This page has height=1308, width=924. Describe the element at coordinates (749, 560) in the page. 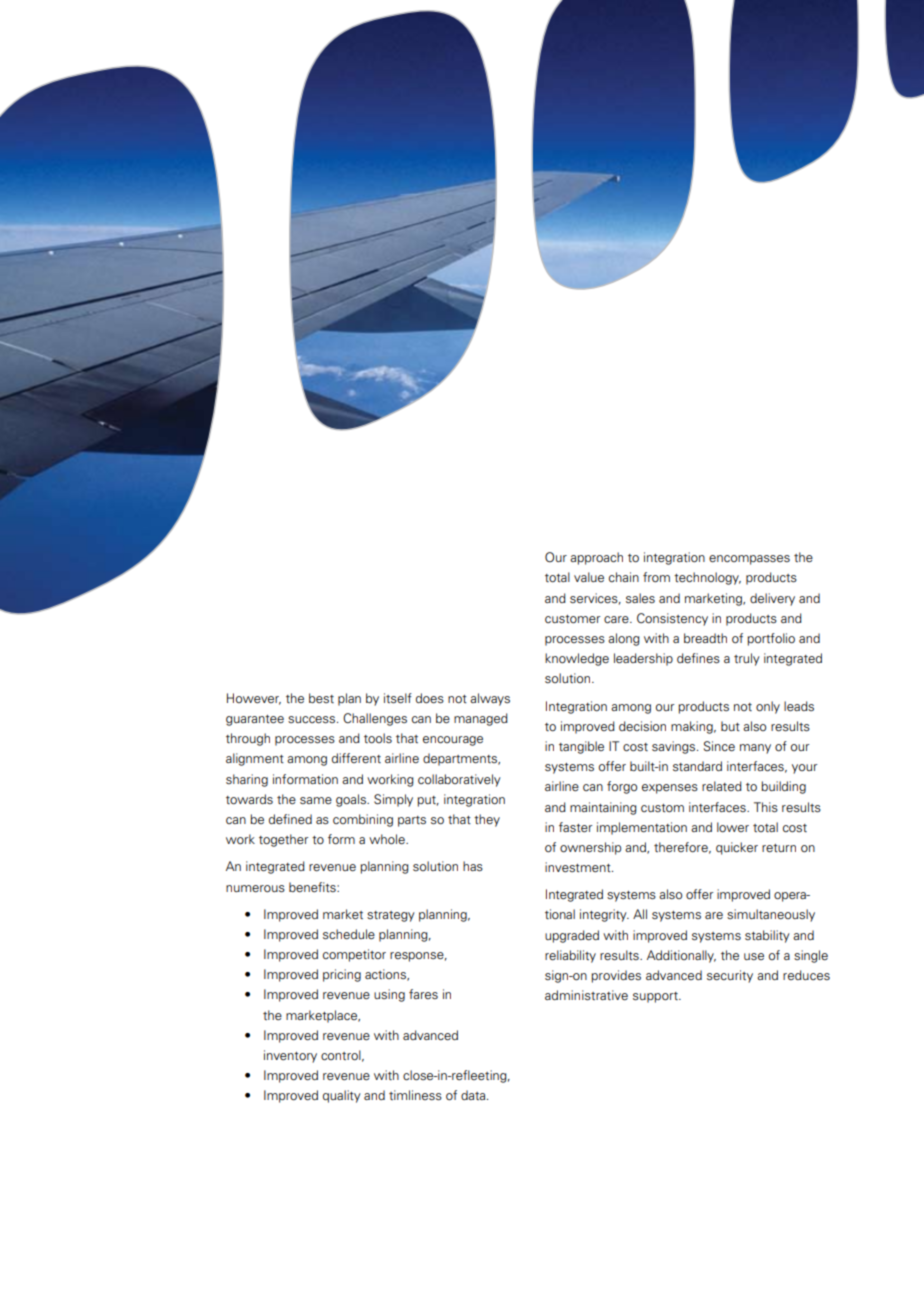

I see `encompasses` at that location.
